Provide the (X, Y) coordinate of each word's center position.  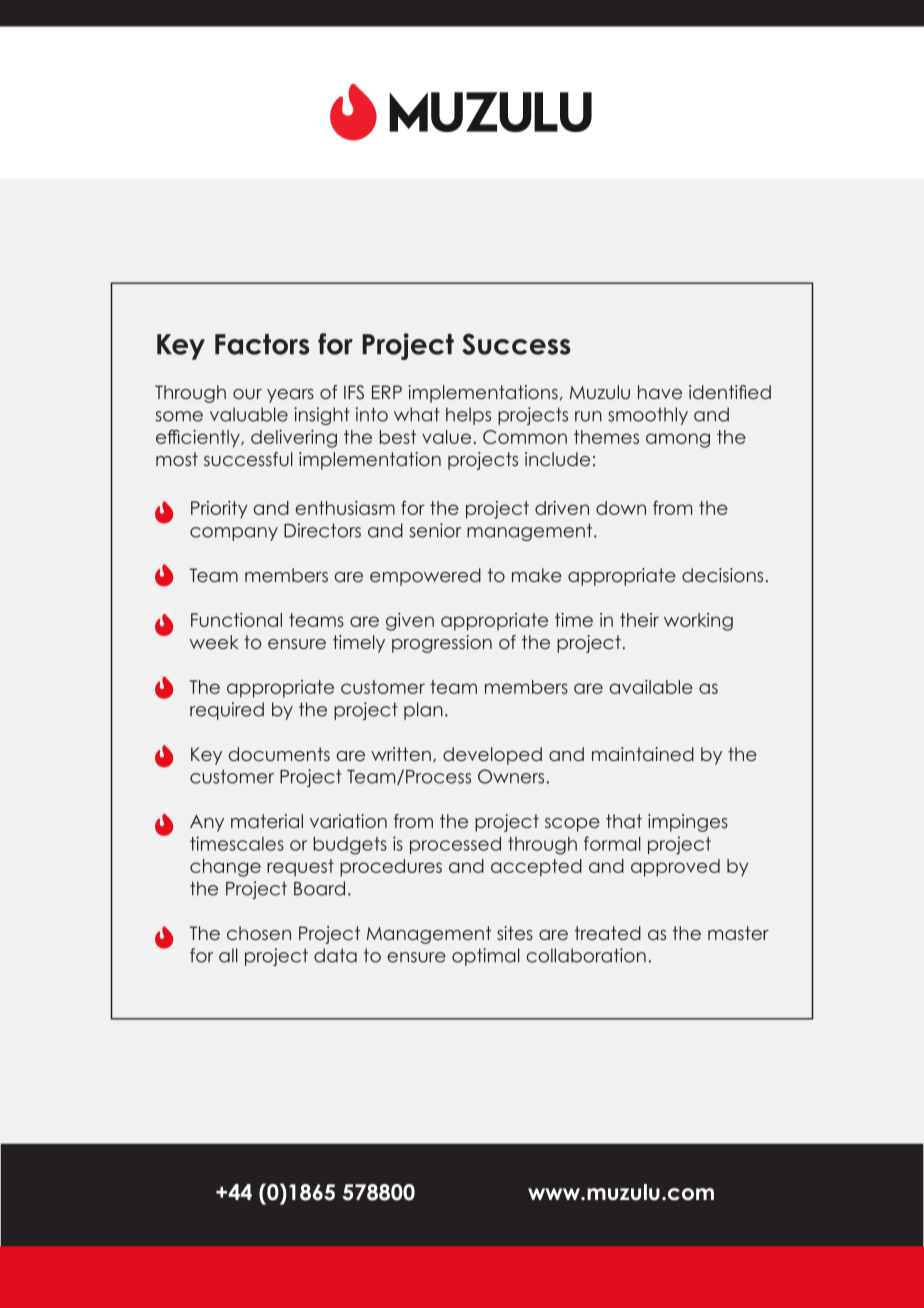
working (698, 622)
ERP (387, 392)
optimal (486, 957)
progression (442, 644)
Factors (262, 344)
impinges (688, 823)
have (660, 392)
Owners (512, 776)
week (214, 642)
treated (608, 933)
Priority (219, 510)
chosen (259, 933)
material (267, 821)
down (621, 508)
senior (435, 530)
